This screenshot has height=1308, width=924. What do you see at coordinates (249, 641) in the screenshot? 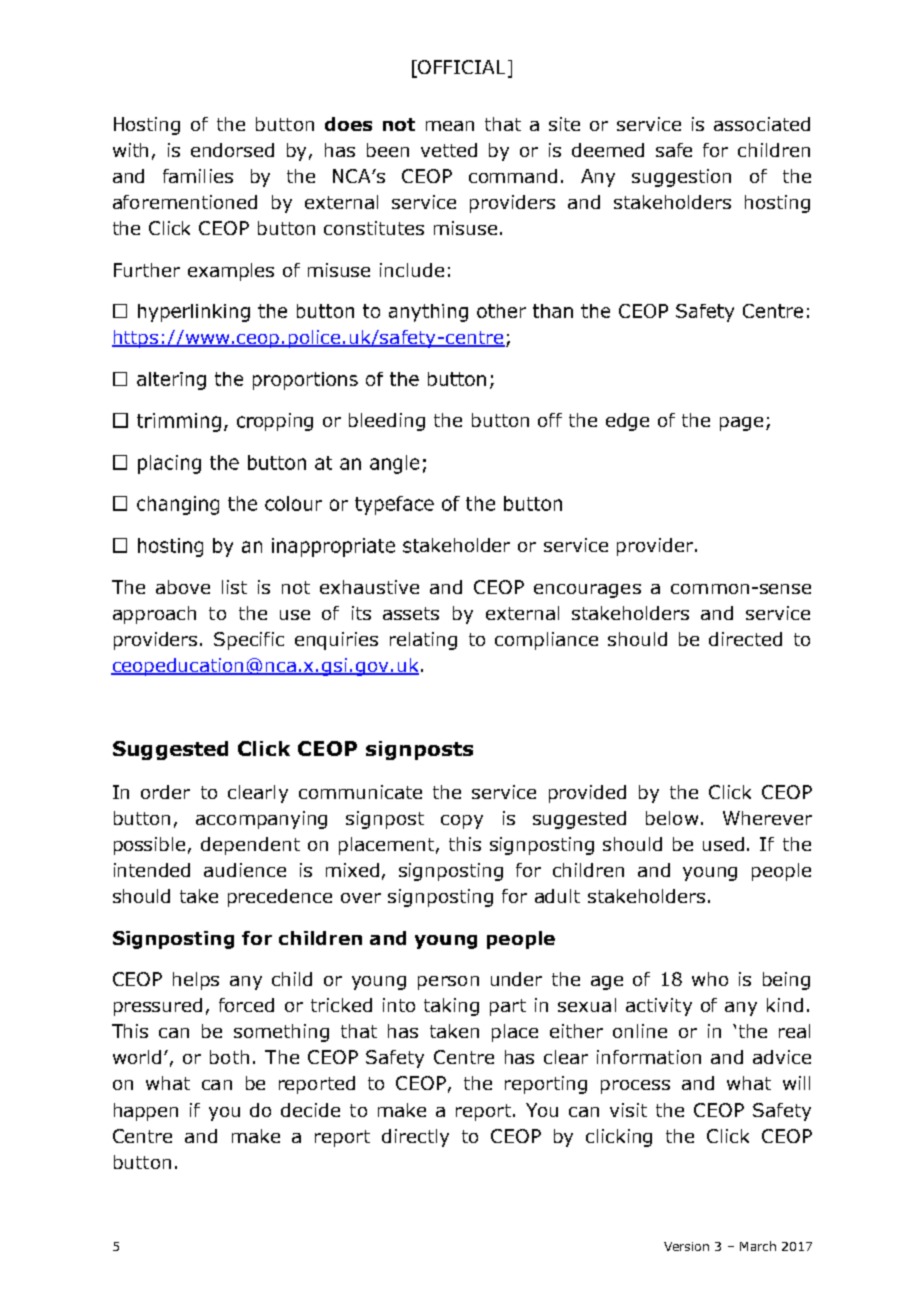
I see `Specific` at bounding box center [249, 641].
